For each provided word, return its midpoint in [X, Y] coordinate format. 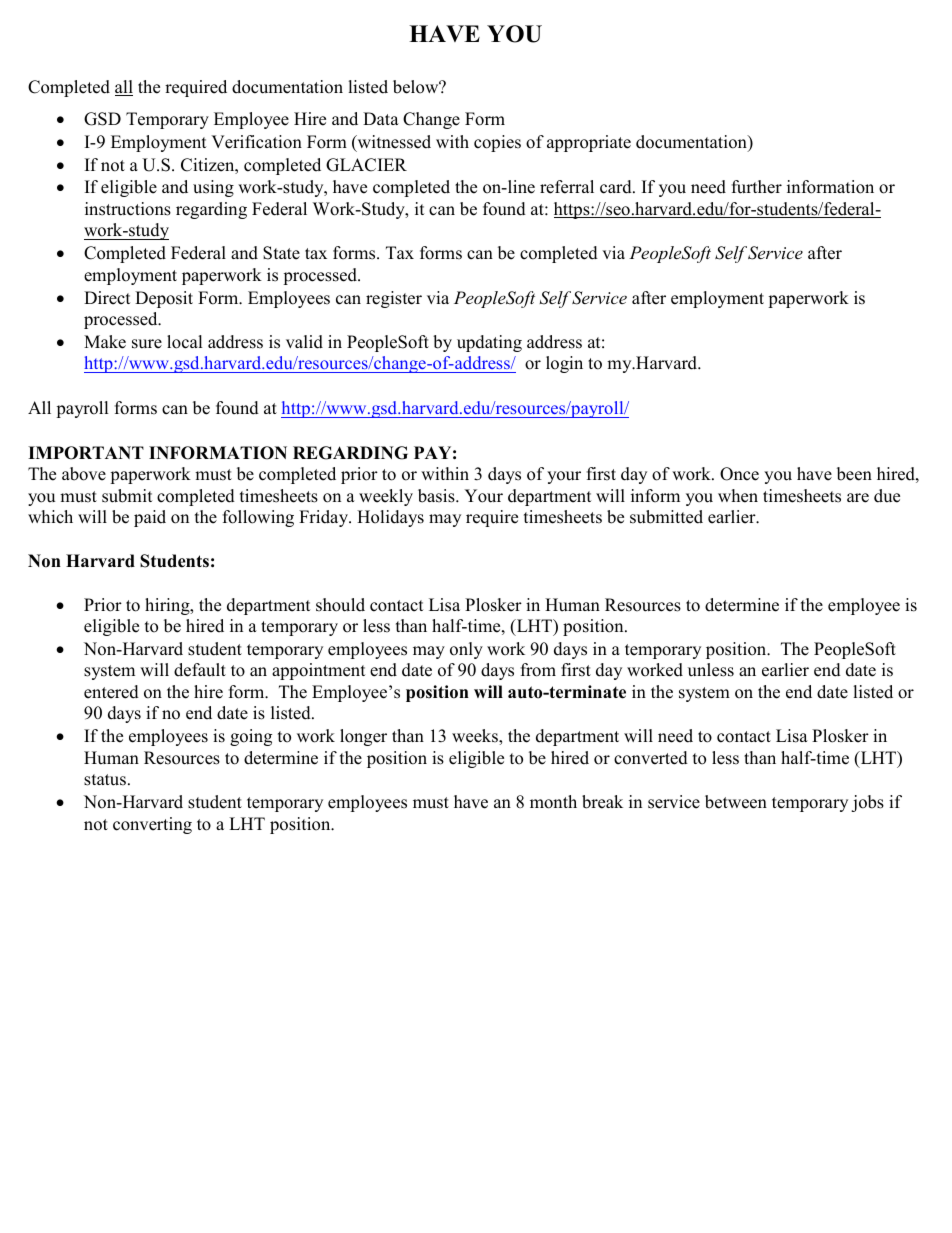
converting [152, 825]
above [84, 474]
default [200, 670]
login [564, 364]
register [394, 299]
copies [497, 143]
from [538, 670]
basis [437, 496]
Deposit [164, 299]
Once [739, 474]
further [757, 187]
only [466, 650]
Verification [256, 142]
